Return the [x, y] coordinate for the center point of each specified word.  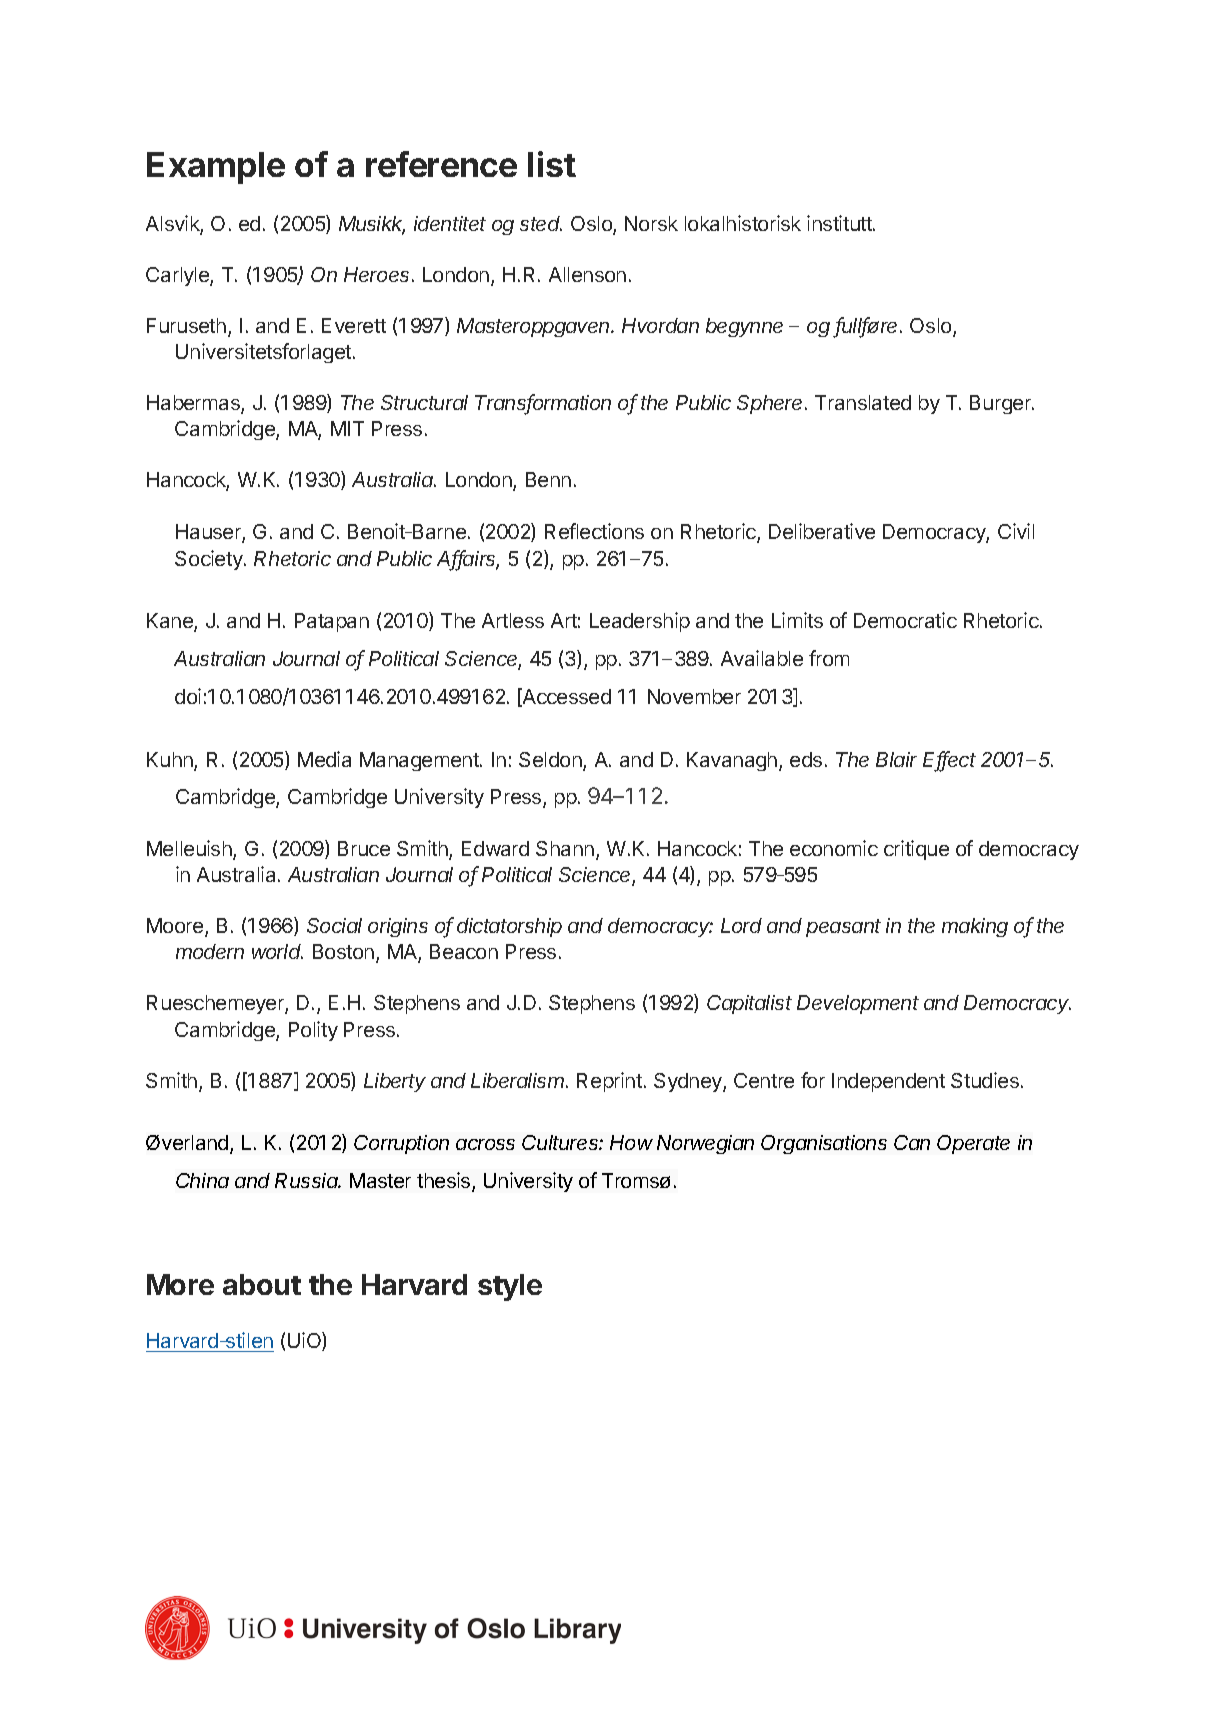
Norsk [651, 223]
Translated [863, 402]
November [694, 696]
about [262, 1284]
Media [324, 759]
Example [216, 168]
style [510, 1287]
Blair [896, 759]
